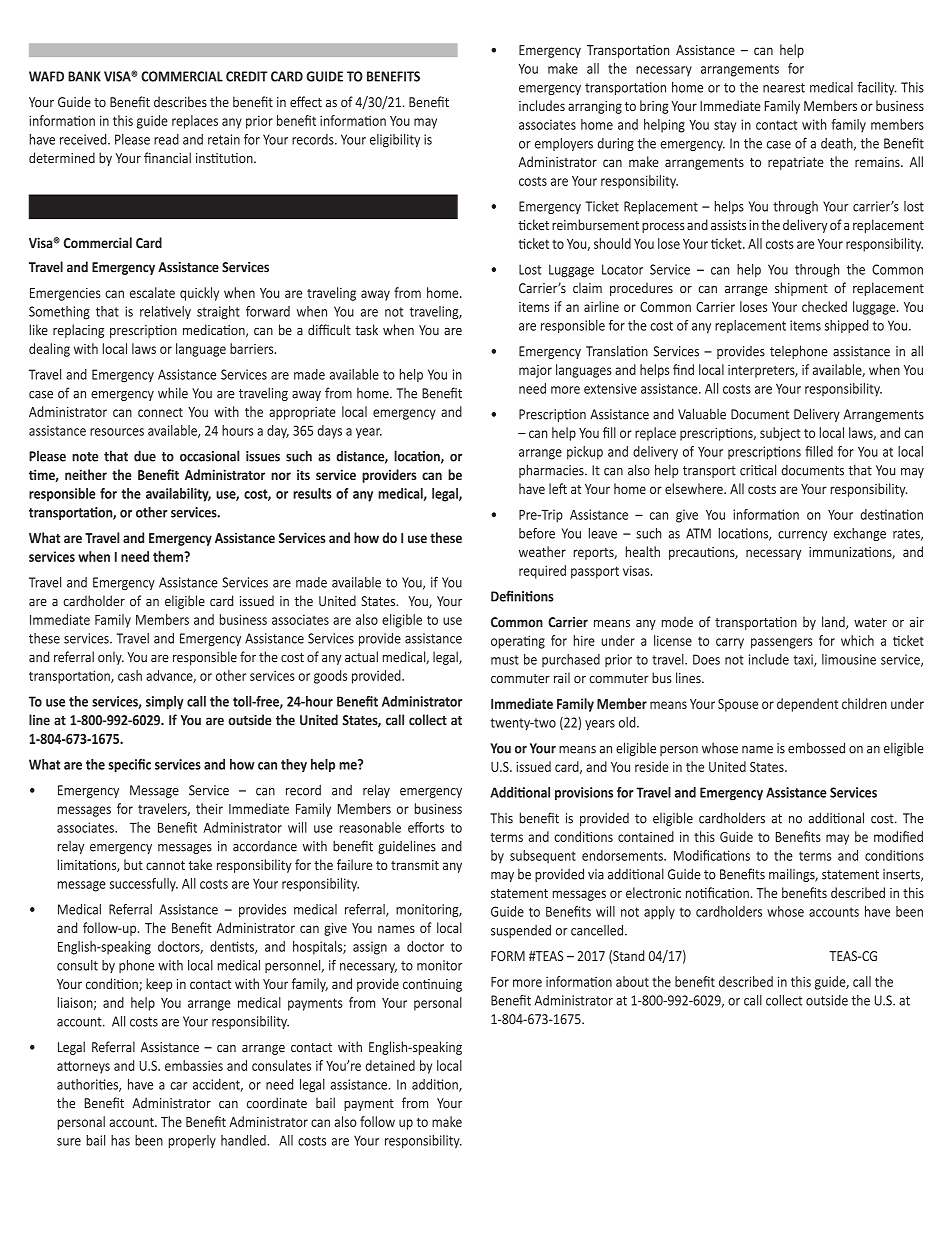  Describe the element at coordinates (522, 596) in the screenshot. I see `Definitions` at that location.
